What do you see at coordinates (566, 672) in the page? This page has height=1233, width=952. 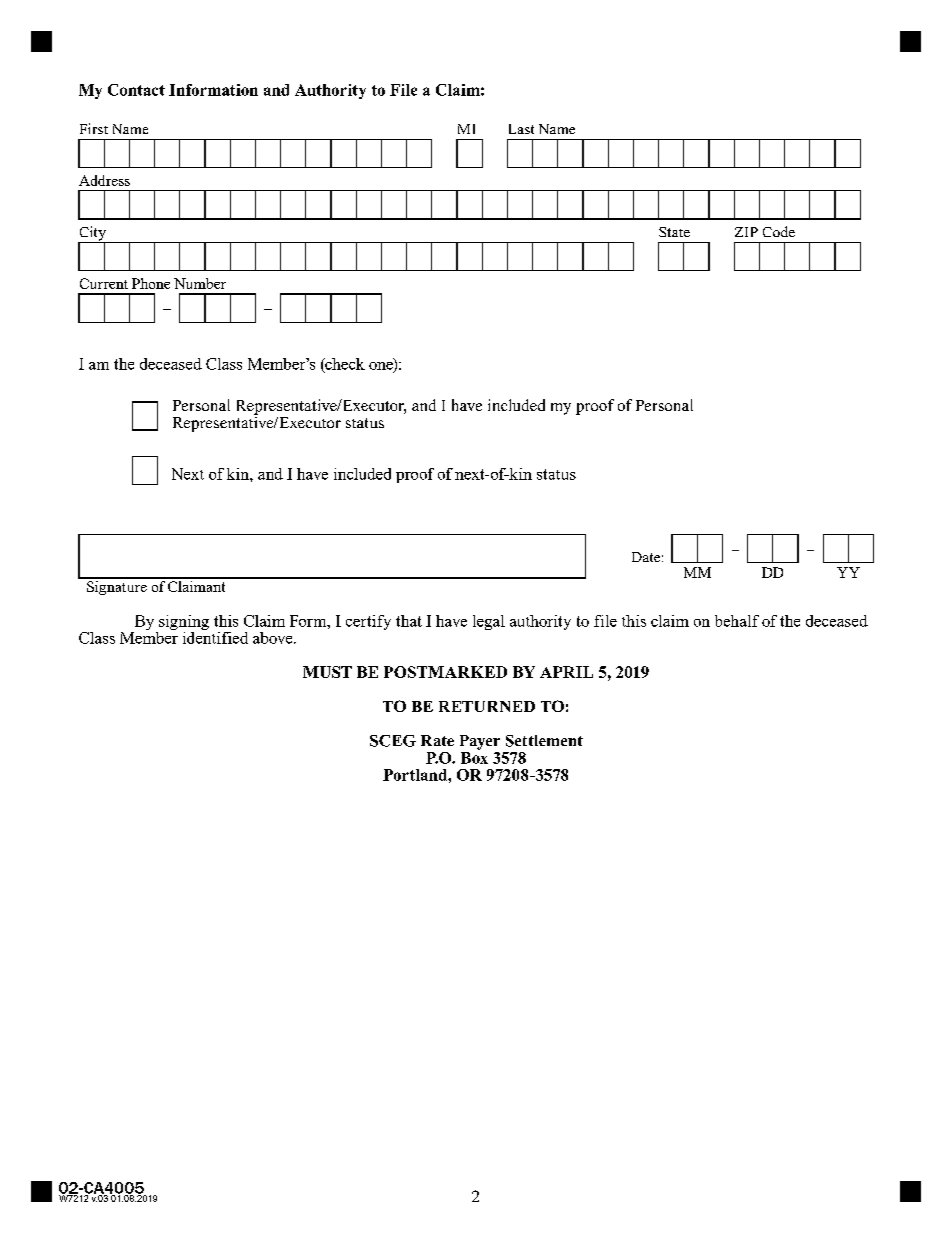 I see `APRIL` at bounding box center [566, 672].
